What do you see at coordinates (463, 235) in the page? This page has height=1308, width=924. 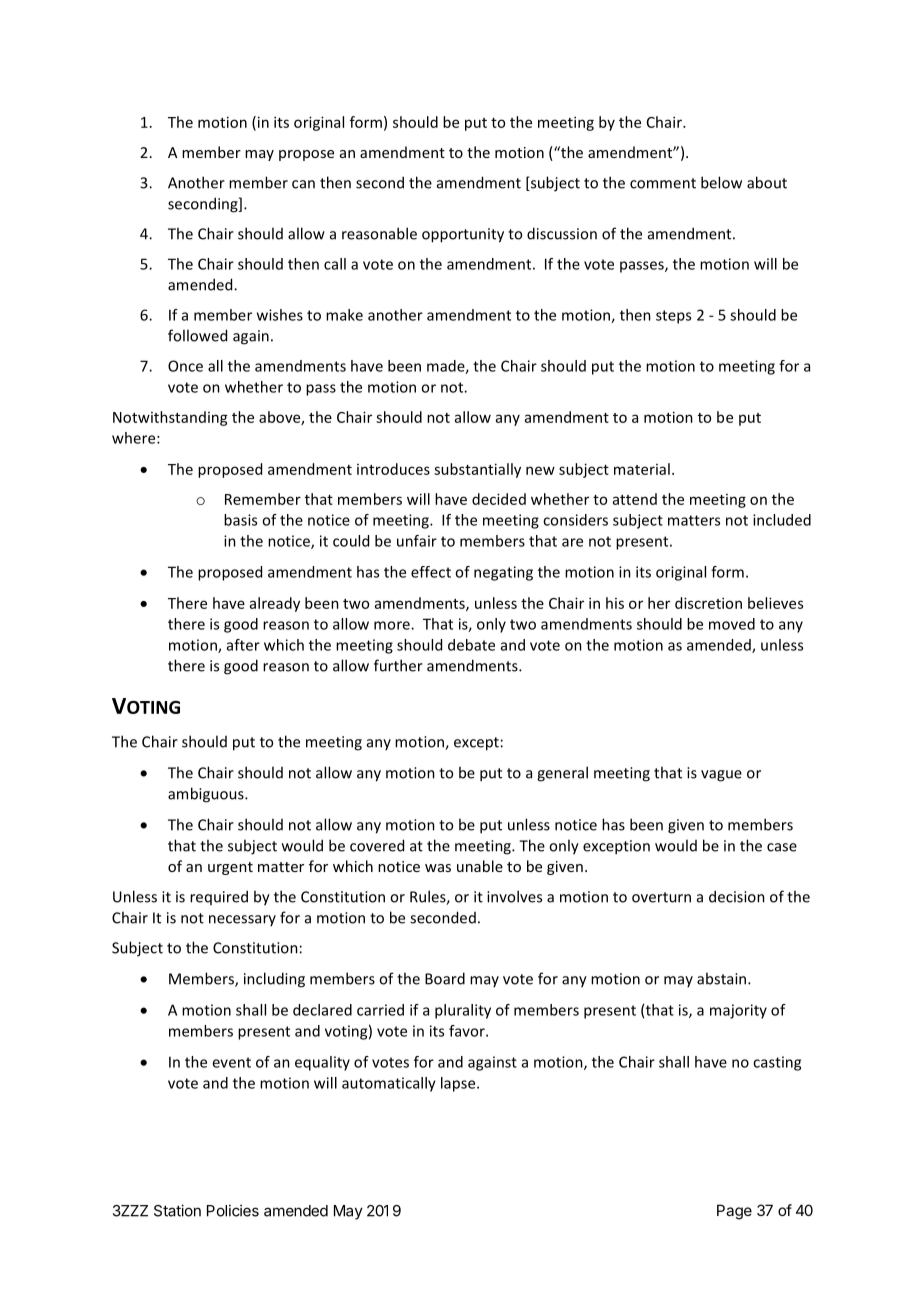 I see `opportunity` at bounding box center [463, 235].
